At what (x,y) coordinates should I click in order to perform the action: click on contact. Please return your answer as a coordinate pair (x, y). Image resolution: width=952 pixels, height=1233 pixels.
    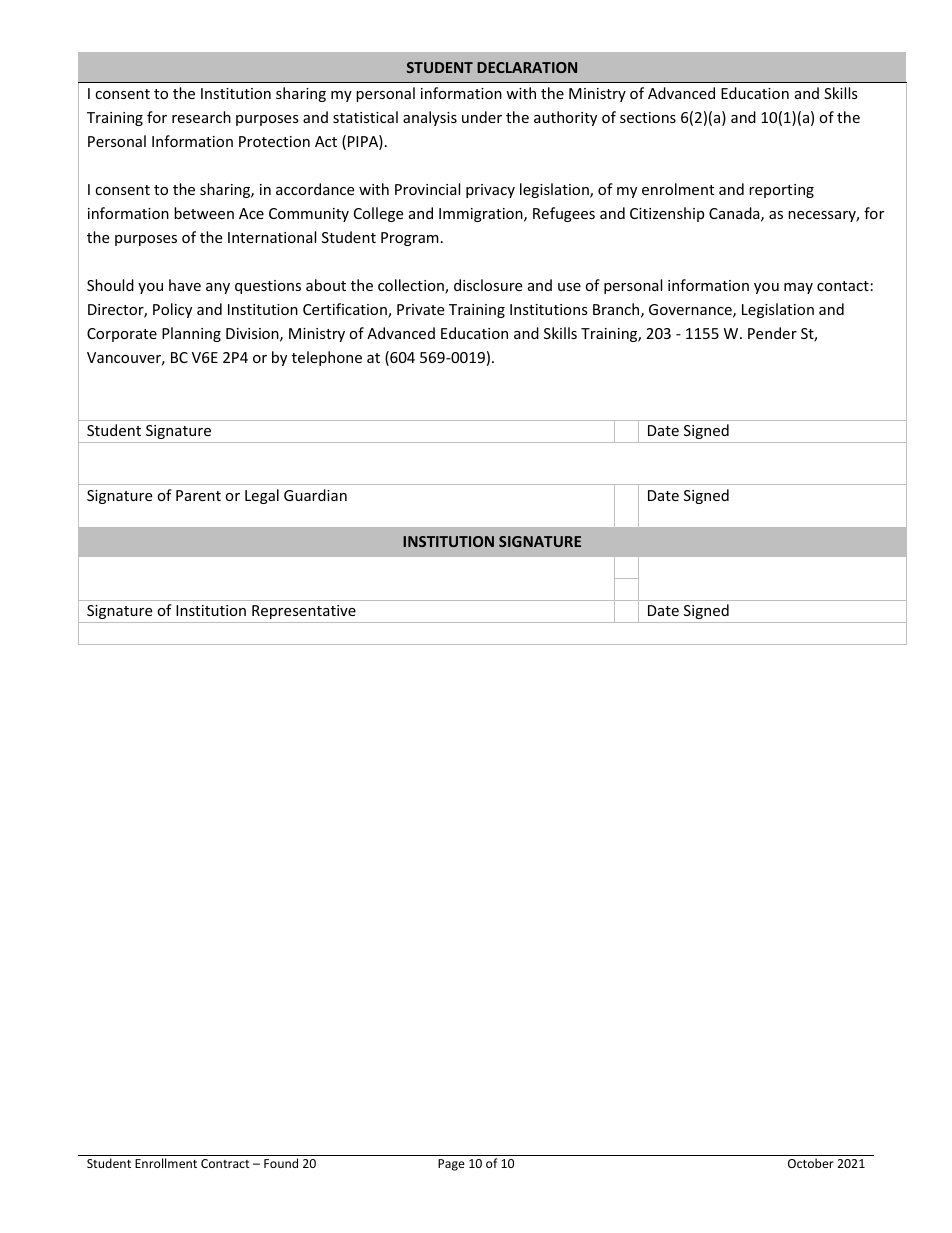
    Looking at the image, I should click on (843, 286).
